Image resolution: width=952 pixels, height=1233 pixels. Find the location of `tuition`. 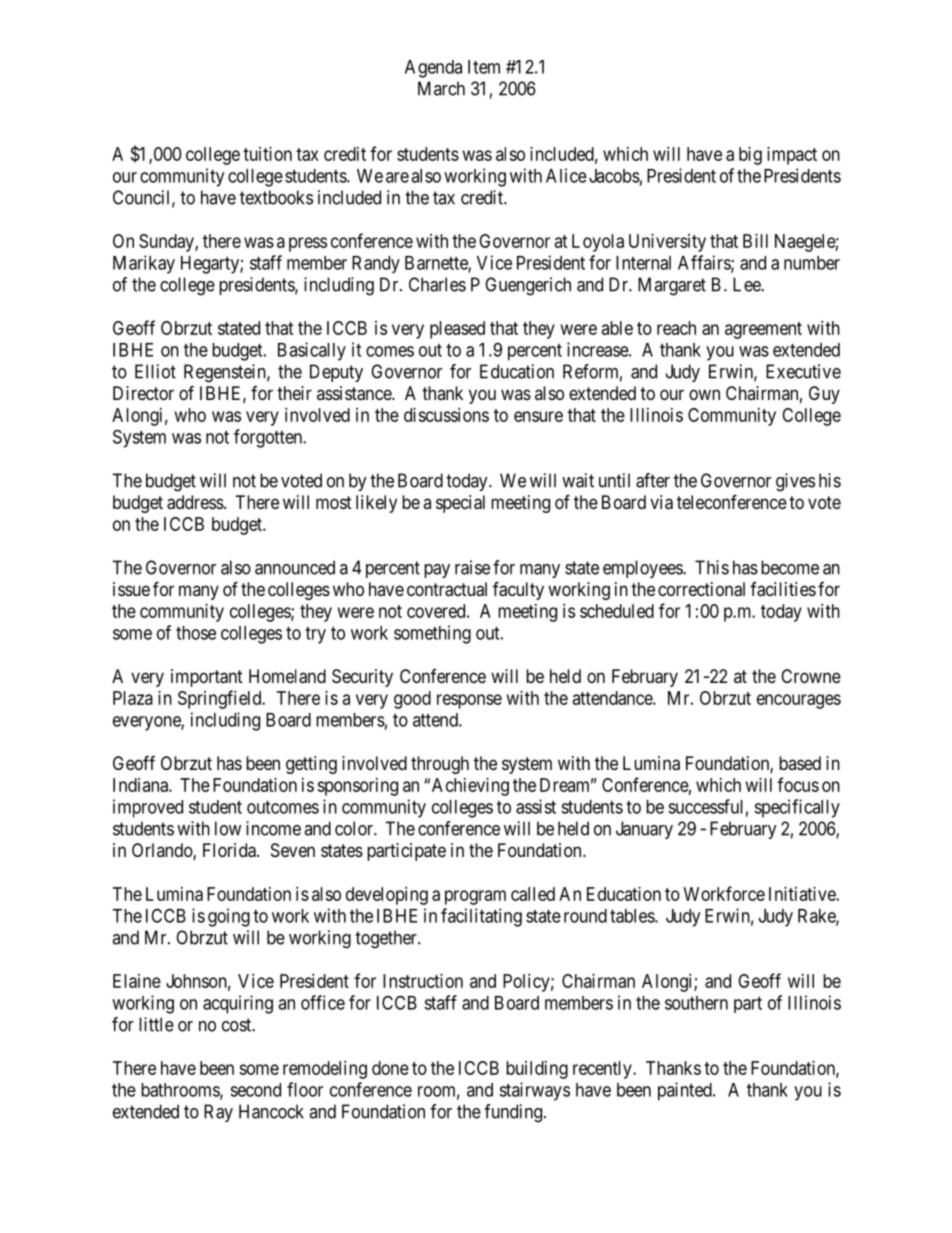

tuition is located at coordinates (267, 154).
